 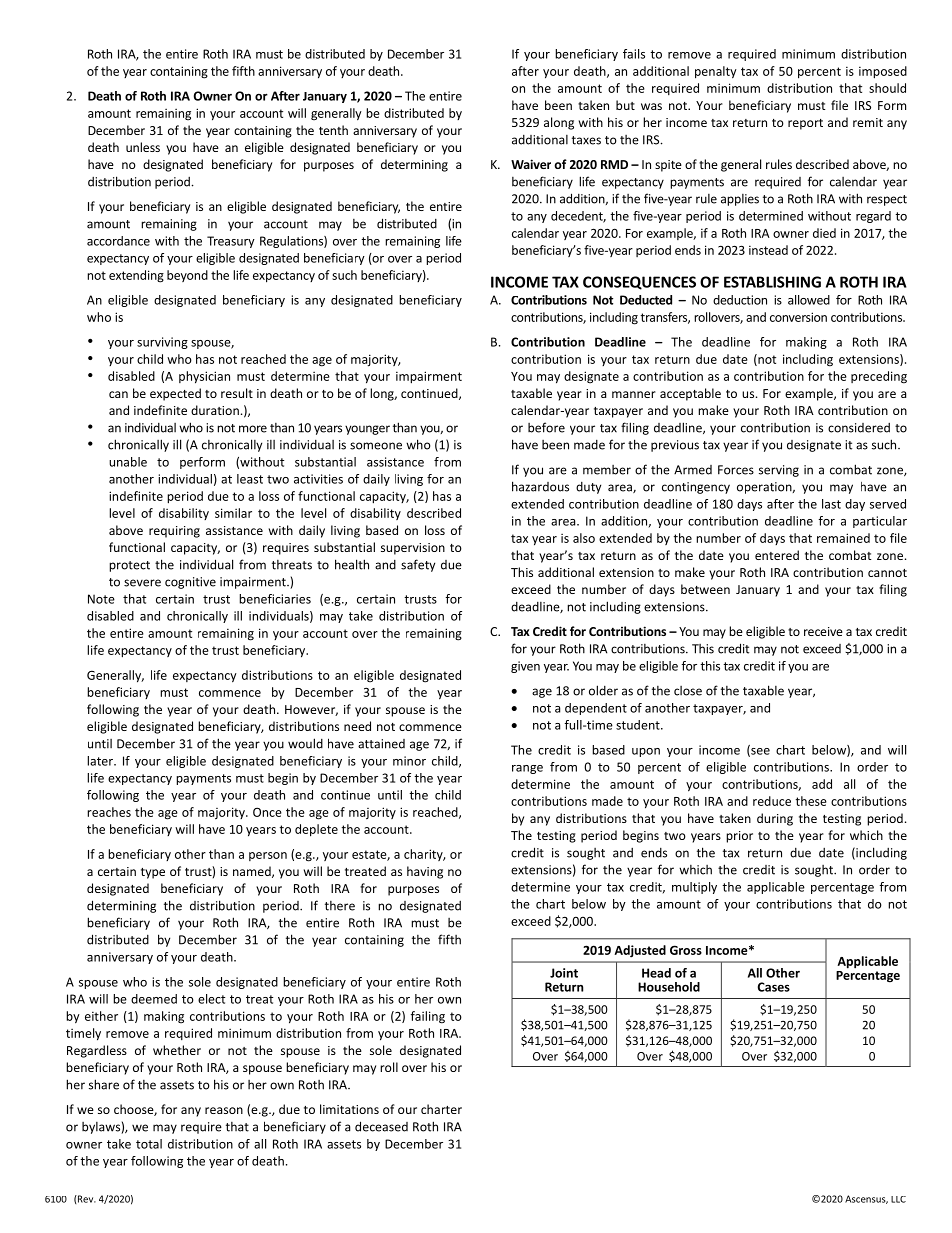 What do you see at coordinates (805, 124) in the screenshot?
I see `report` at bounding box center [805, 124].
